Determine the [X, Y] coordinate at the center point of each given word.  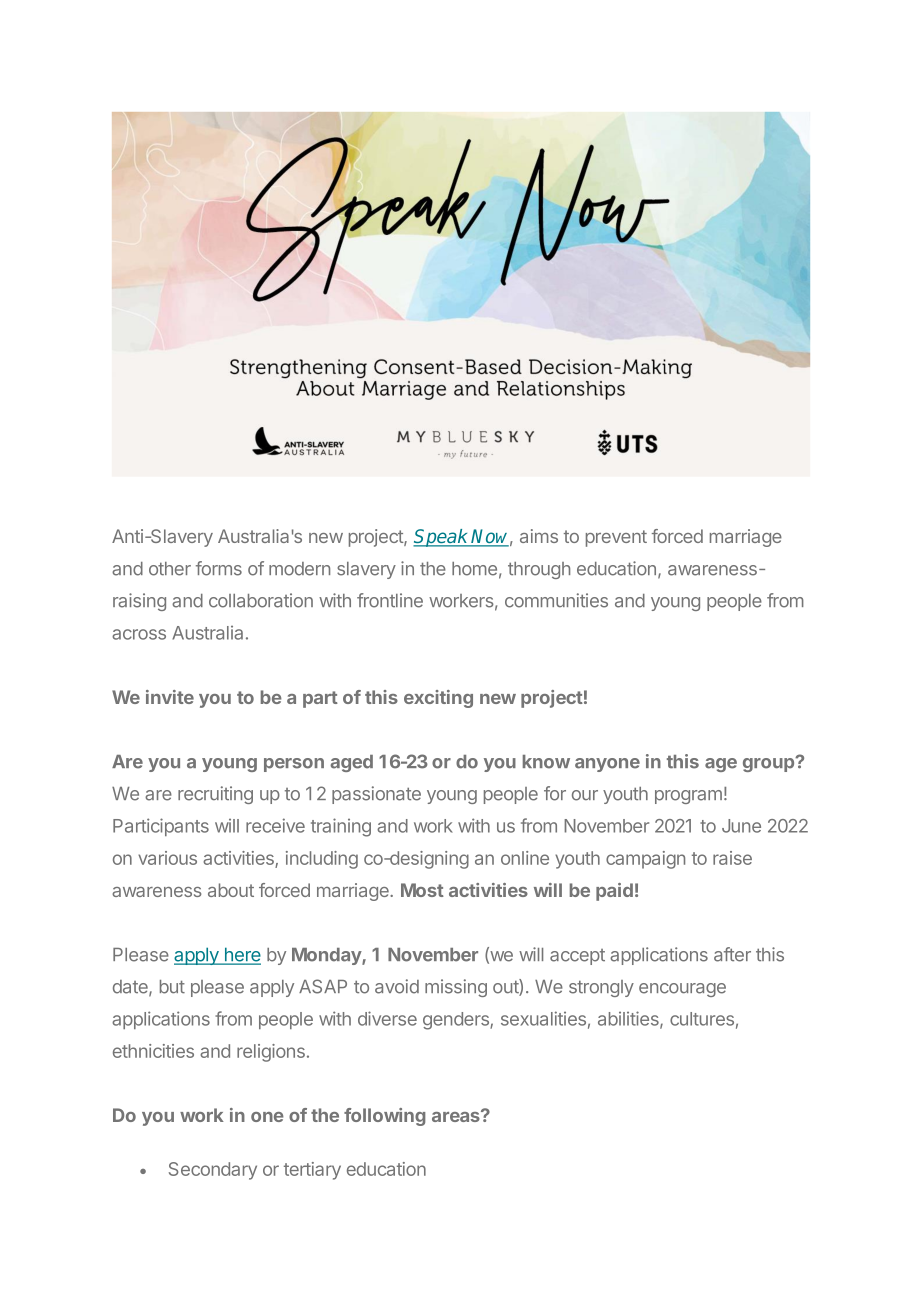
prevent [616, 538]
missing [456, 988]
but [172, 987]
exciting [438, 699]
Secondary [213, 1171]
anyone [607, 765]
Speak [442, 538]
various [167, 858]
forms [219, 568]
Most [422, 890]
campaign [645, 860]
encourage [682, 990]
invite [170, 697]
